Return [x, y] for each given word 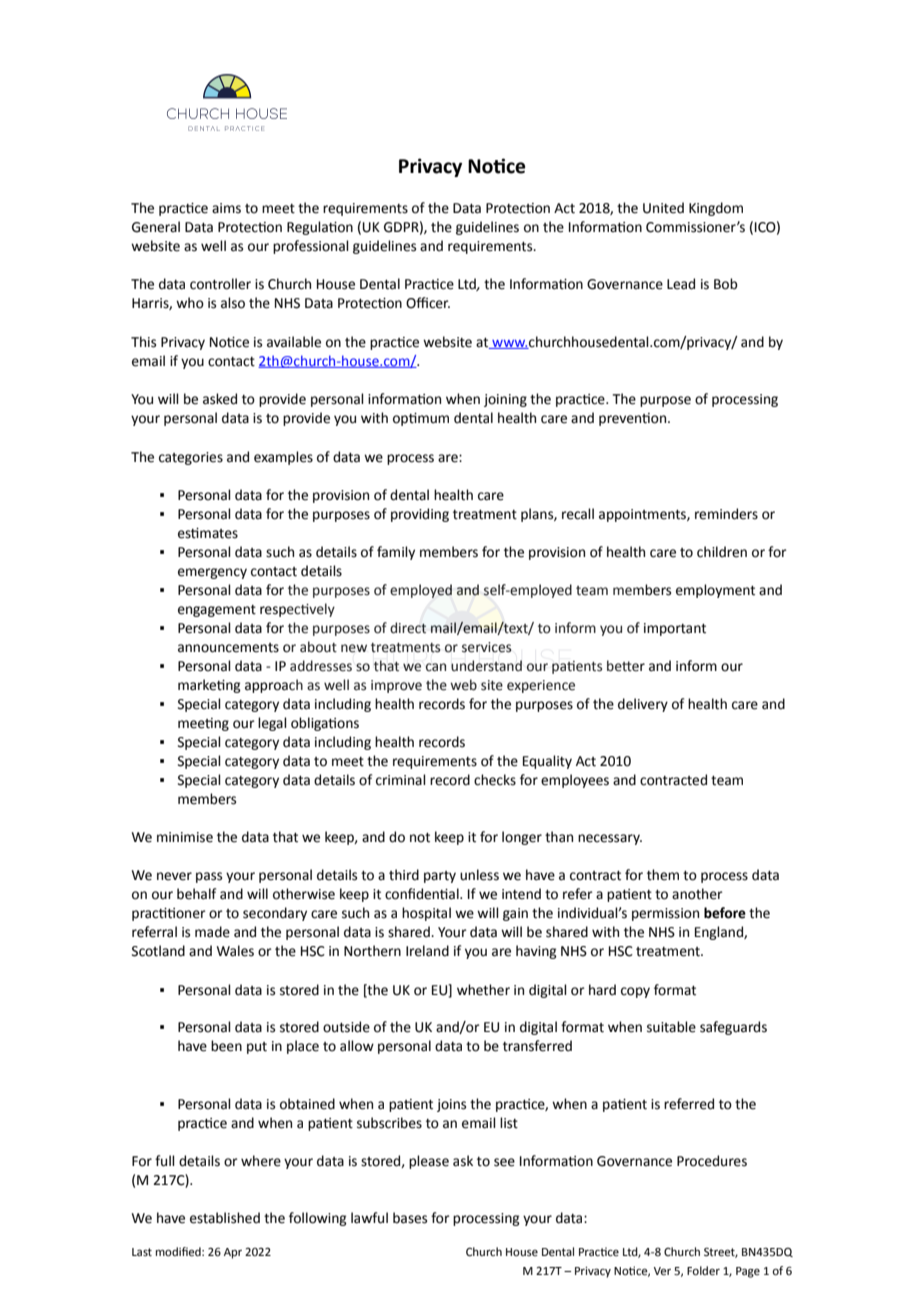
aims [226, 208]
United [663, 208]
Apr [233, 1253]
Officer [428, 303]
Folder [703, 1271]
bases [410, 1218]
